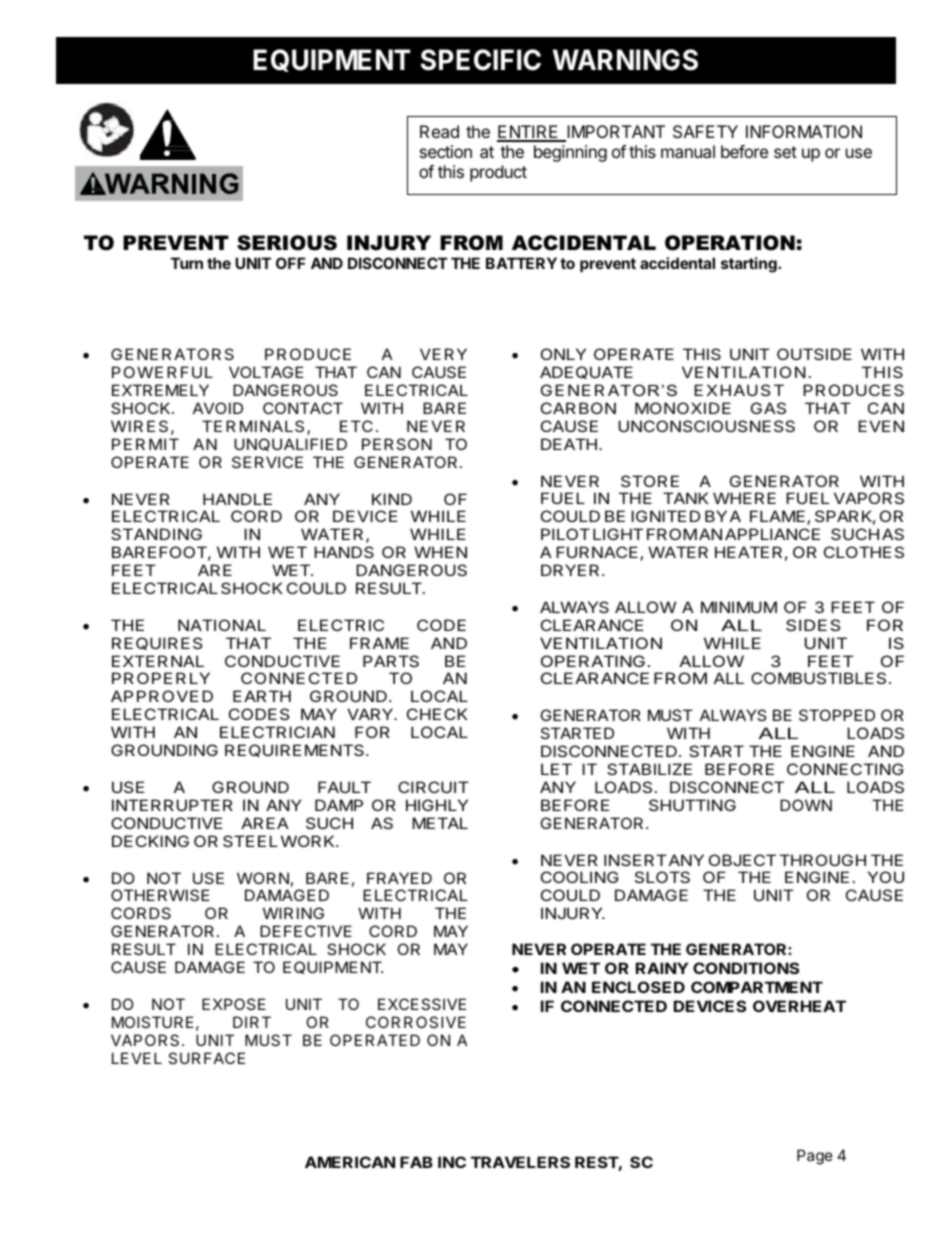 This screenshot has width=952, height=1233. What do you see at coordinates (287, 243) in the screenshot?
I see `SERIOUS` at bounding box center [287, 243].
